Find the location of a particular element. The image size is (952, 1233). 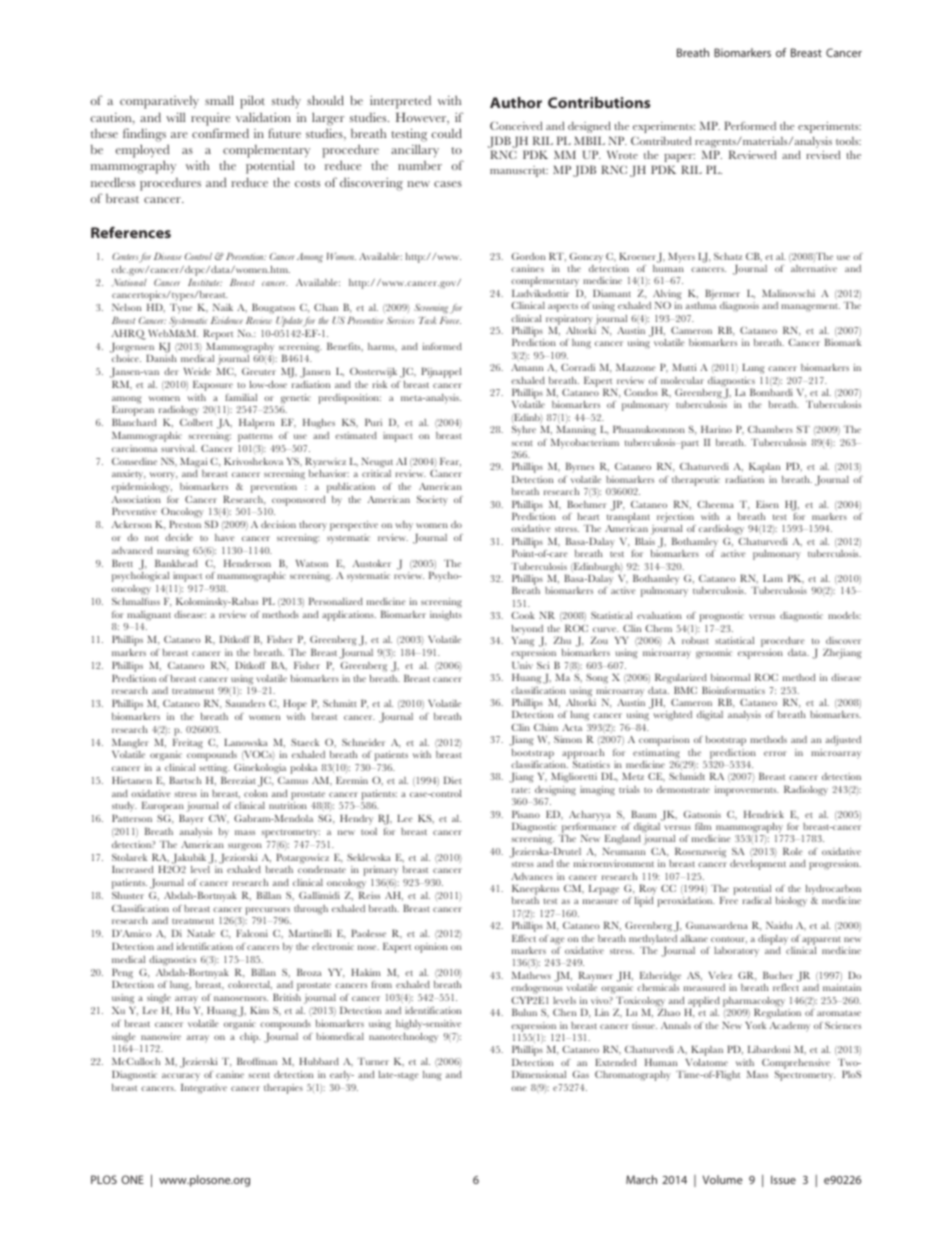

Fear is located at coordinates (450, 462).
